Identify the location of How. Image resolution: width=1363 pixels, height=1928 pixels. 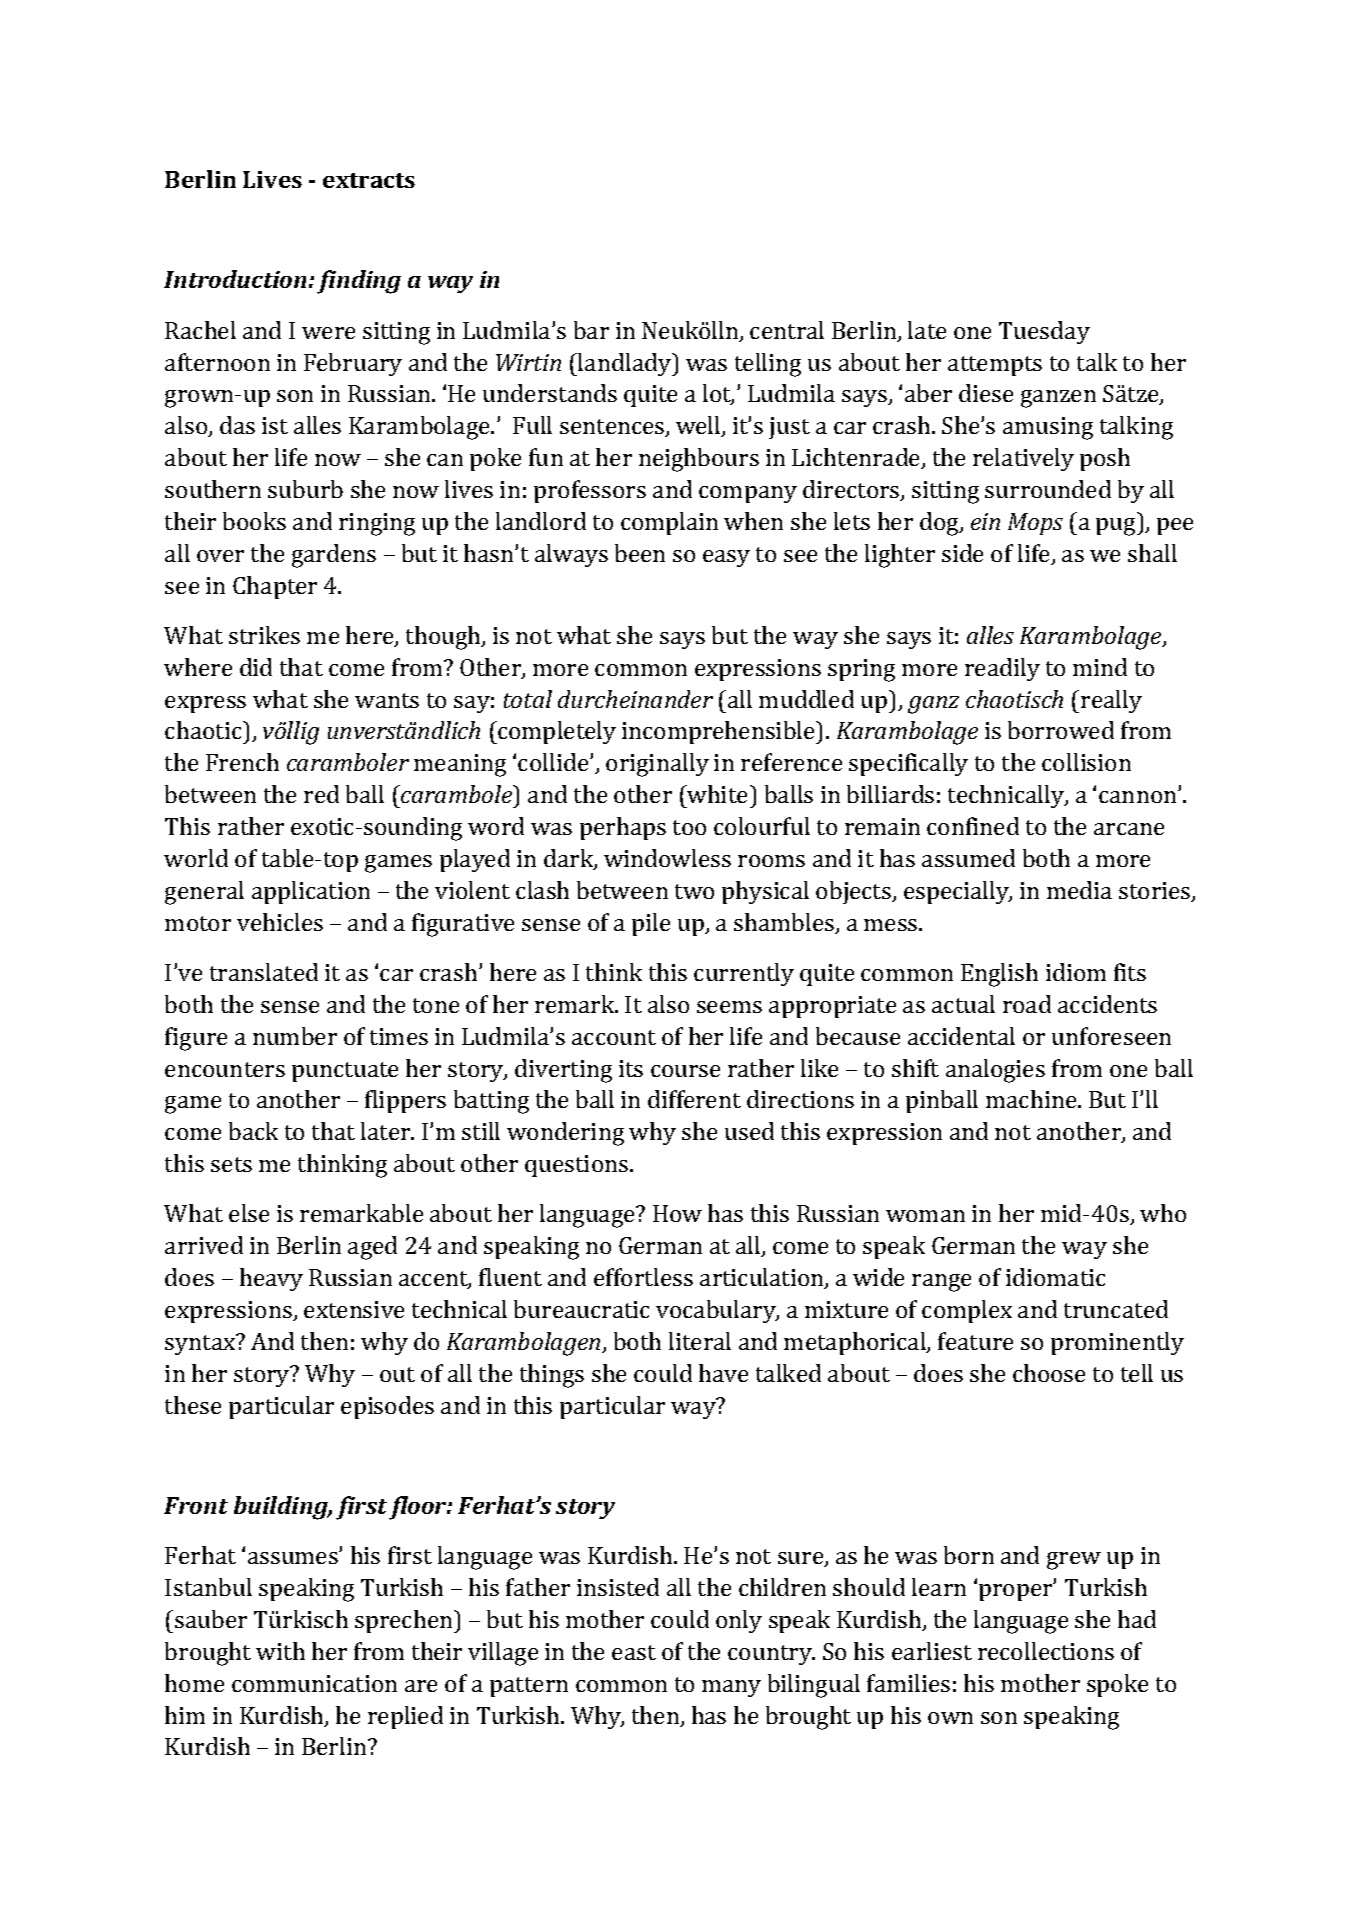
(677, 1213).
